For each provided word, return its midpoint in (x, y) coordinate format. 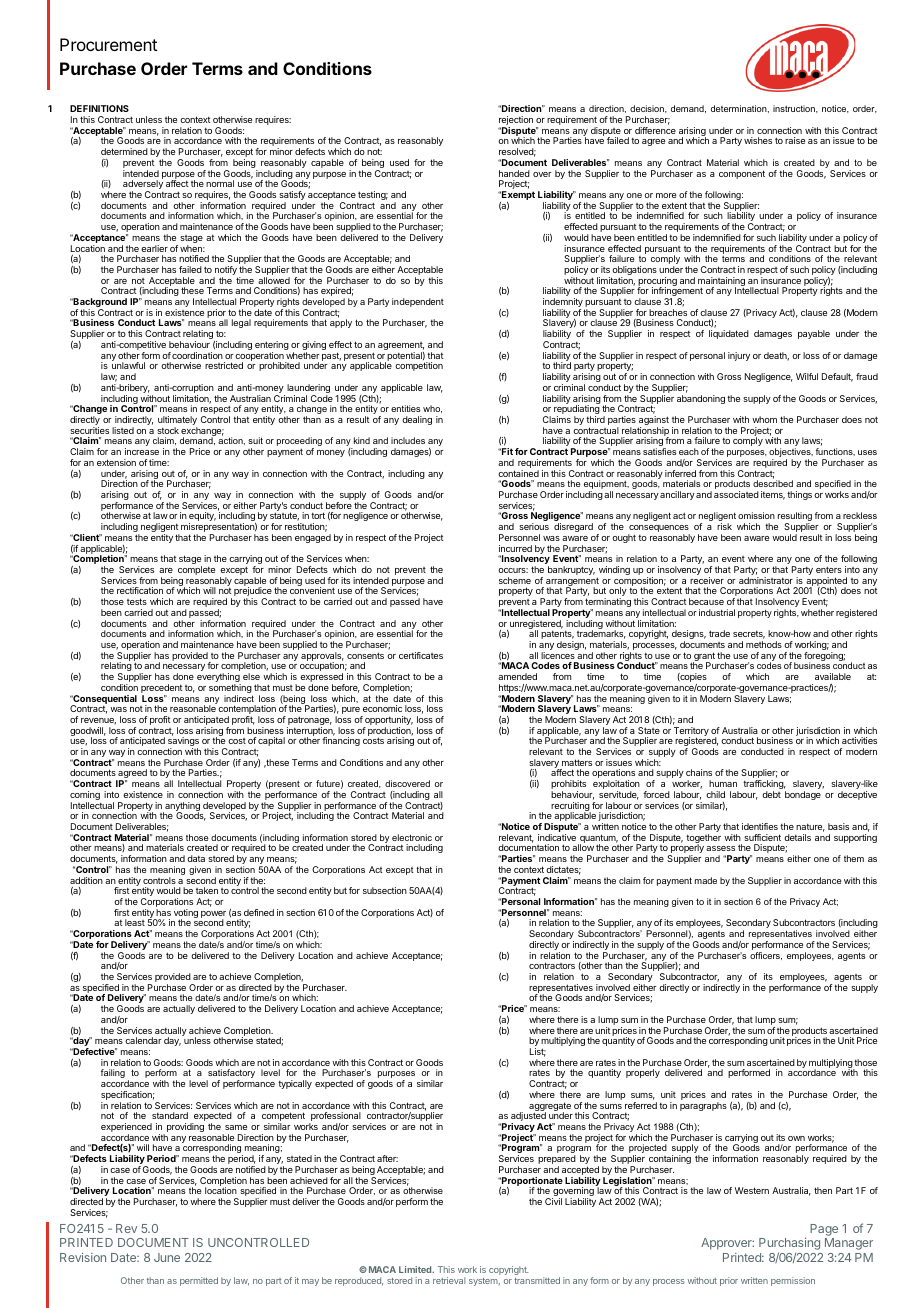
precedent (162, 690)
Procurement (108, 44)
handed (514, 173)
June (167, 1257)
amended (517, 676)
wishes (758, 140)
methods (764, 644)
